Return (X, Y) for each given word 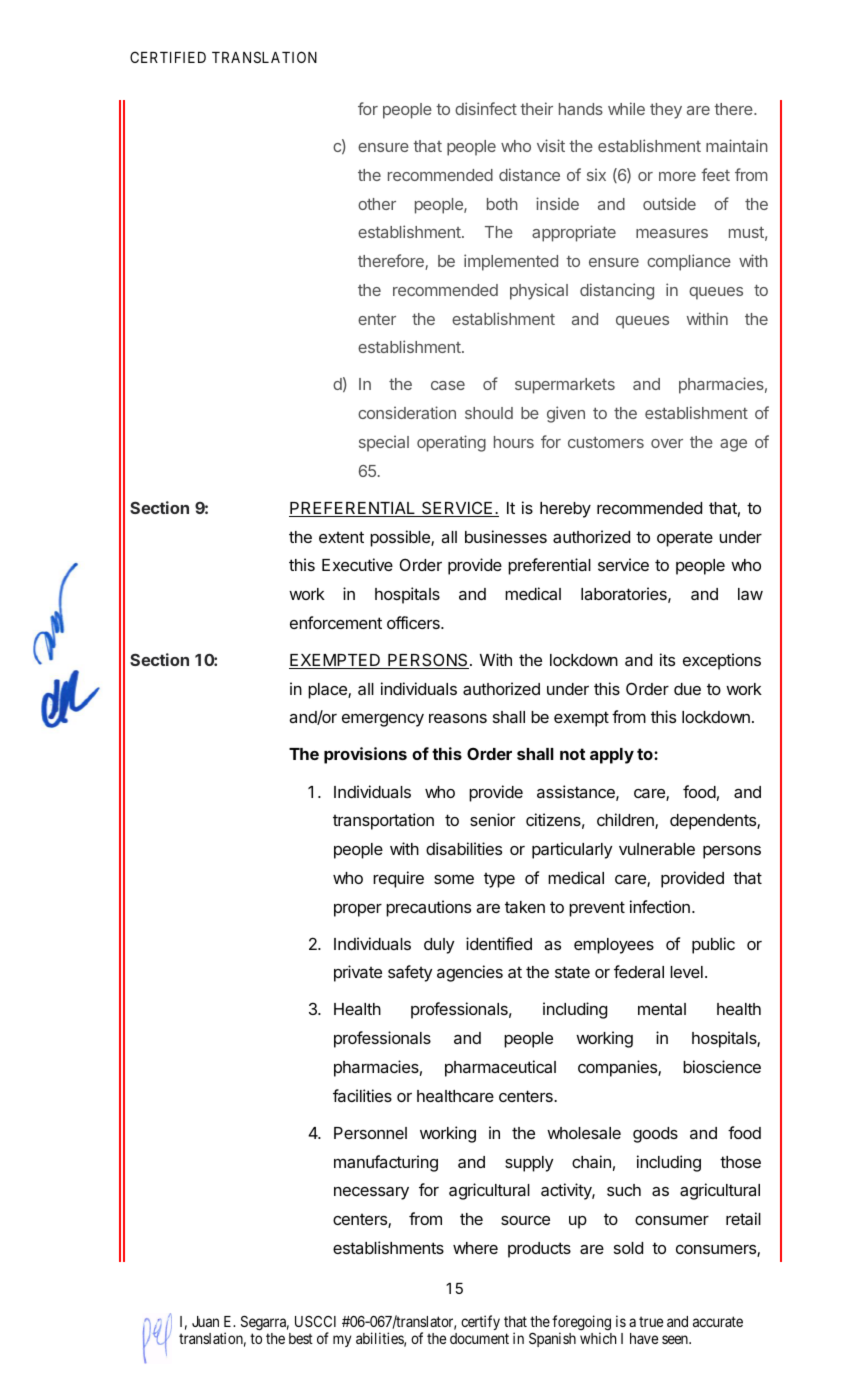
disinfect (486, 108)
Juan (205, 1321)
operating (451, 443)
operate (685, 539)
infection (660, 906)
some (454, 879)
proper (358, 910)
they (666, 111)
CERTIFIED (168, 57)
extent (341, 537)
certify (480, 1322)
